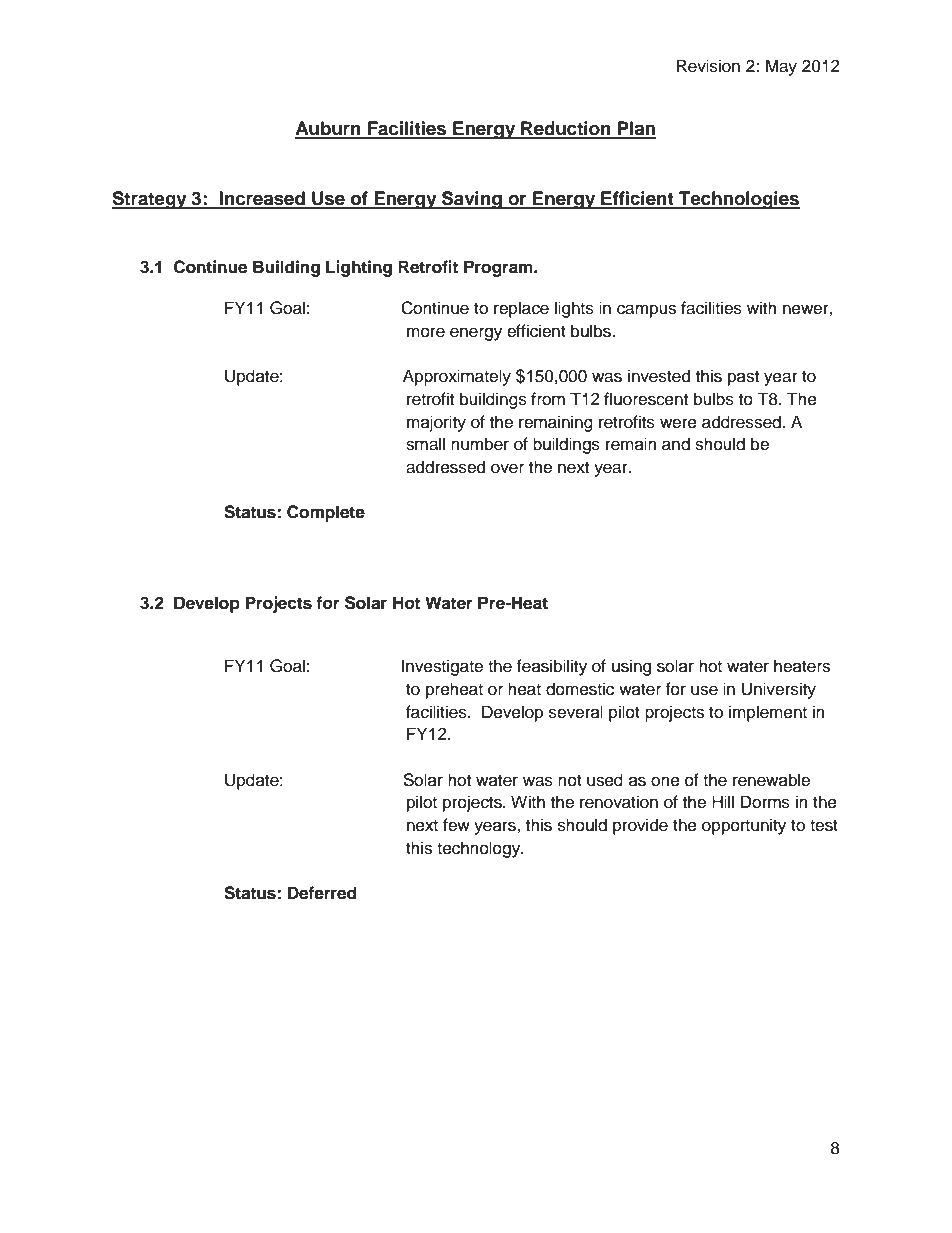 The image size is (952, 1233). I want to click on Deferred, so click(322, 893).
